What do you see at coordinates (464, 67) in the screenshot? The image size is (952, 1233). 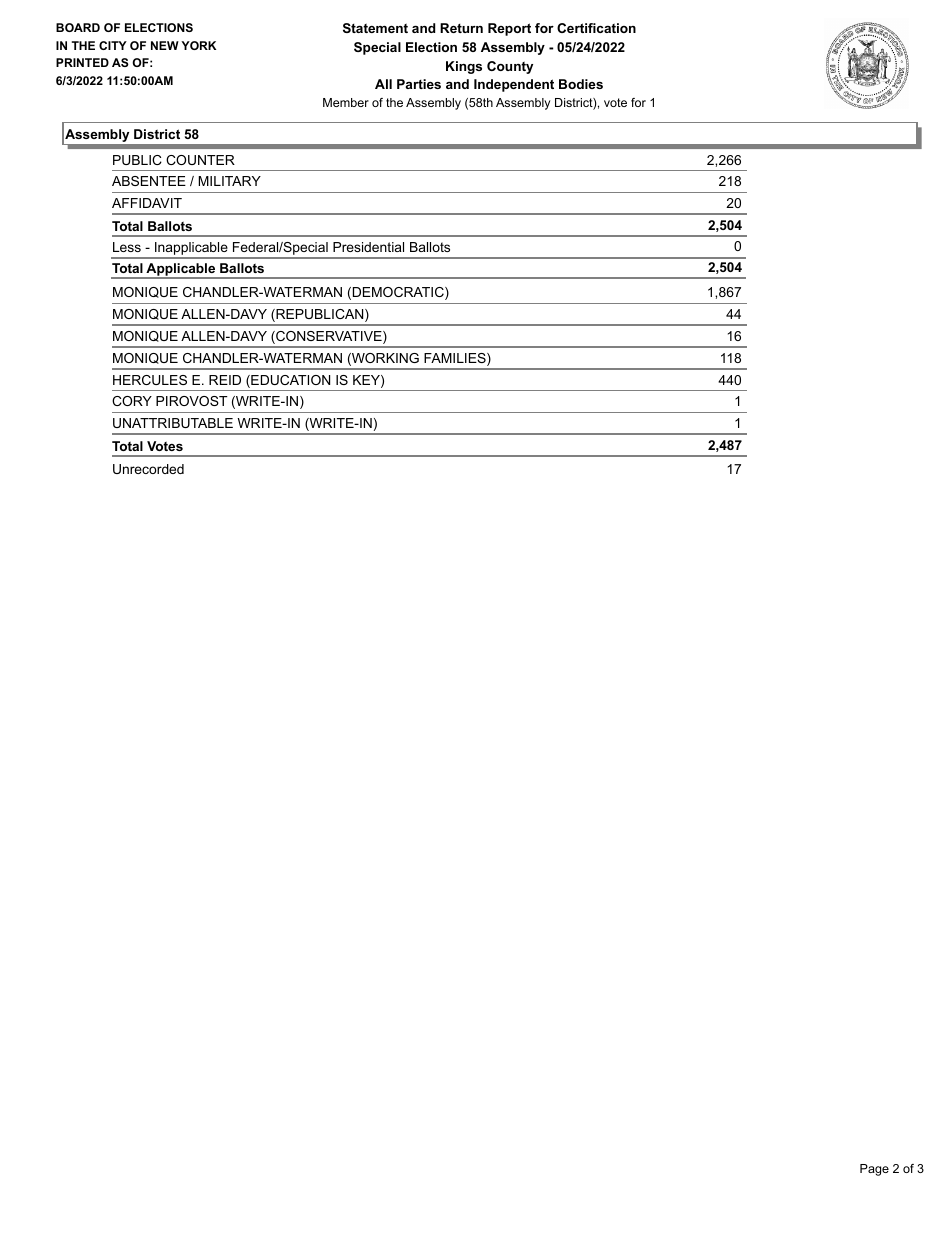 I see `Kings` at bounding box center [464, 67].
